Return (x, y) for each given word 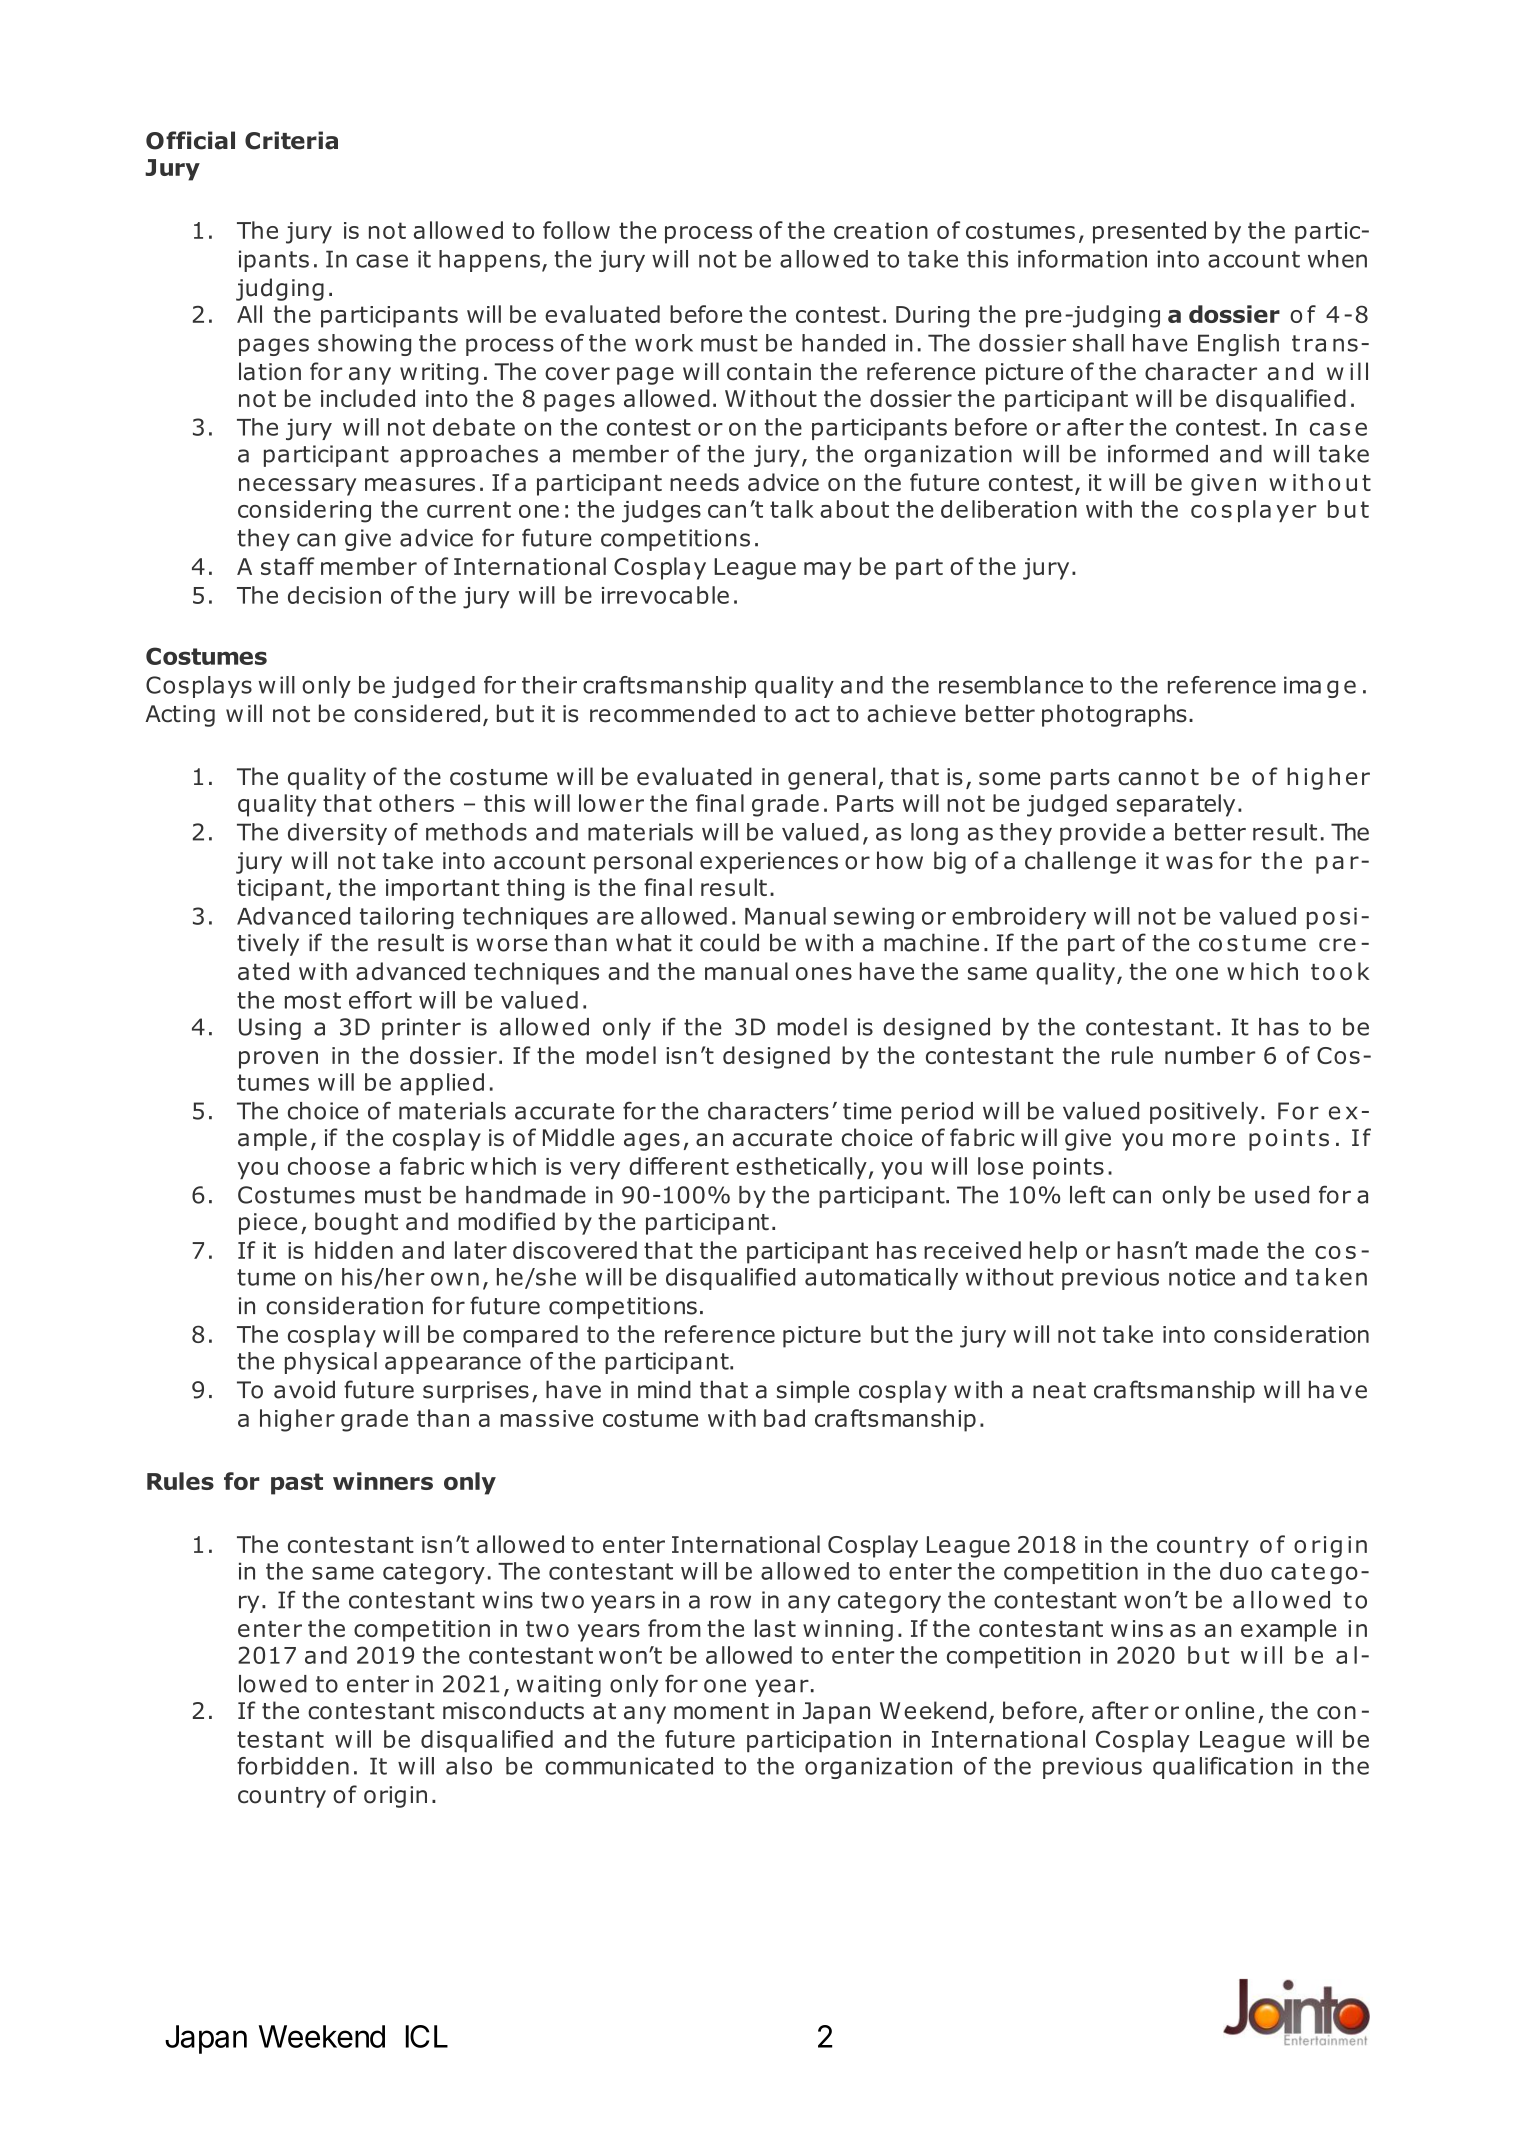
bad (784, 1418)
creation (881, 230)
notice (1202, 1277)
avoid (304, 1389)
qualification (1223, 1768)
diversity (337, 834)
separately (1176, 805)
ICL (426, 2036)
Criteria (291, 140)
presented (1149, 232)
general (831, 778)
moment (721, 1711)
